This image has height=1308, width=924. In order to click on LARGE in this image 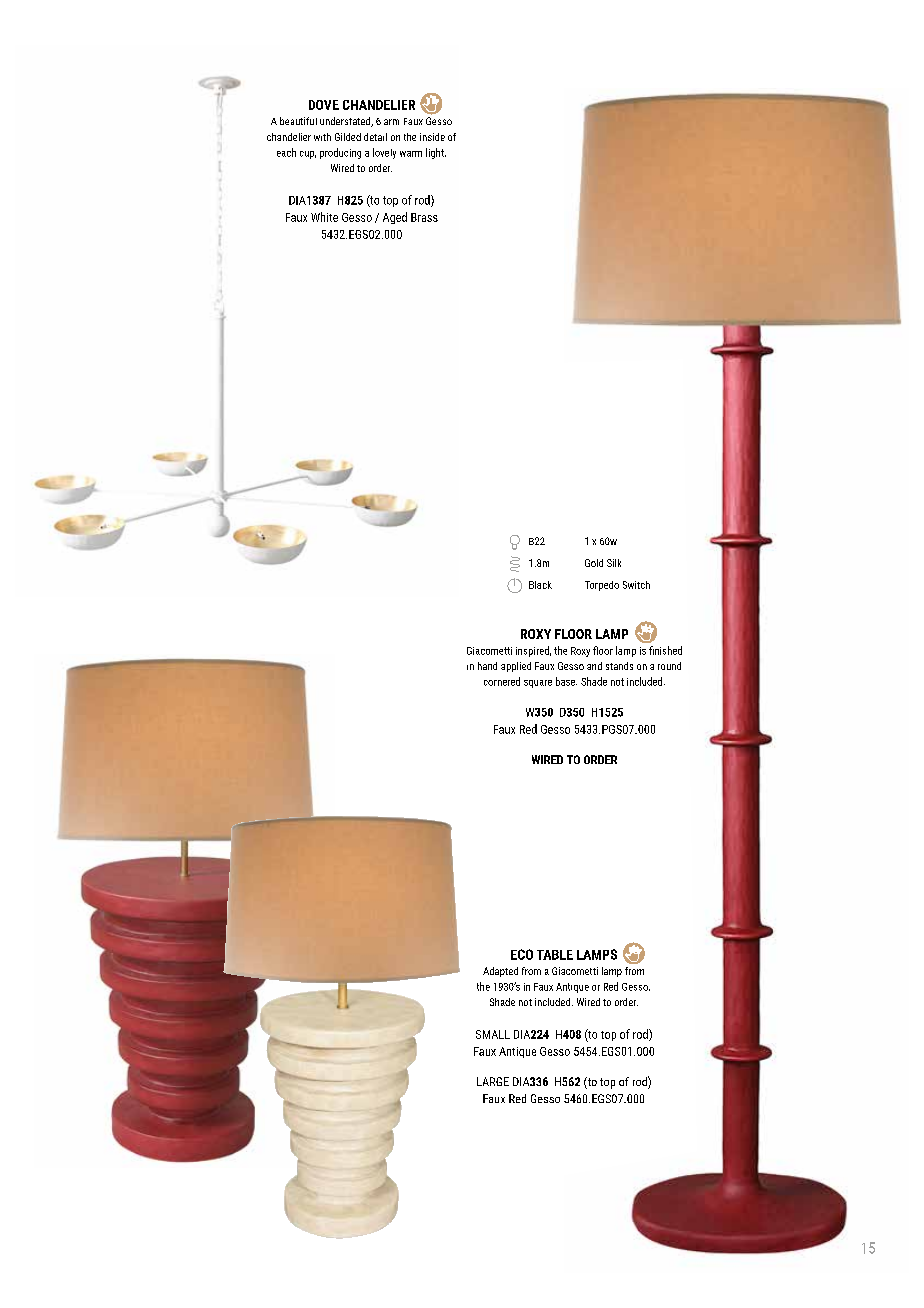, I will do `click(493, 1081)`.
